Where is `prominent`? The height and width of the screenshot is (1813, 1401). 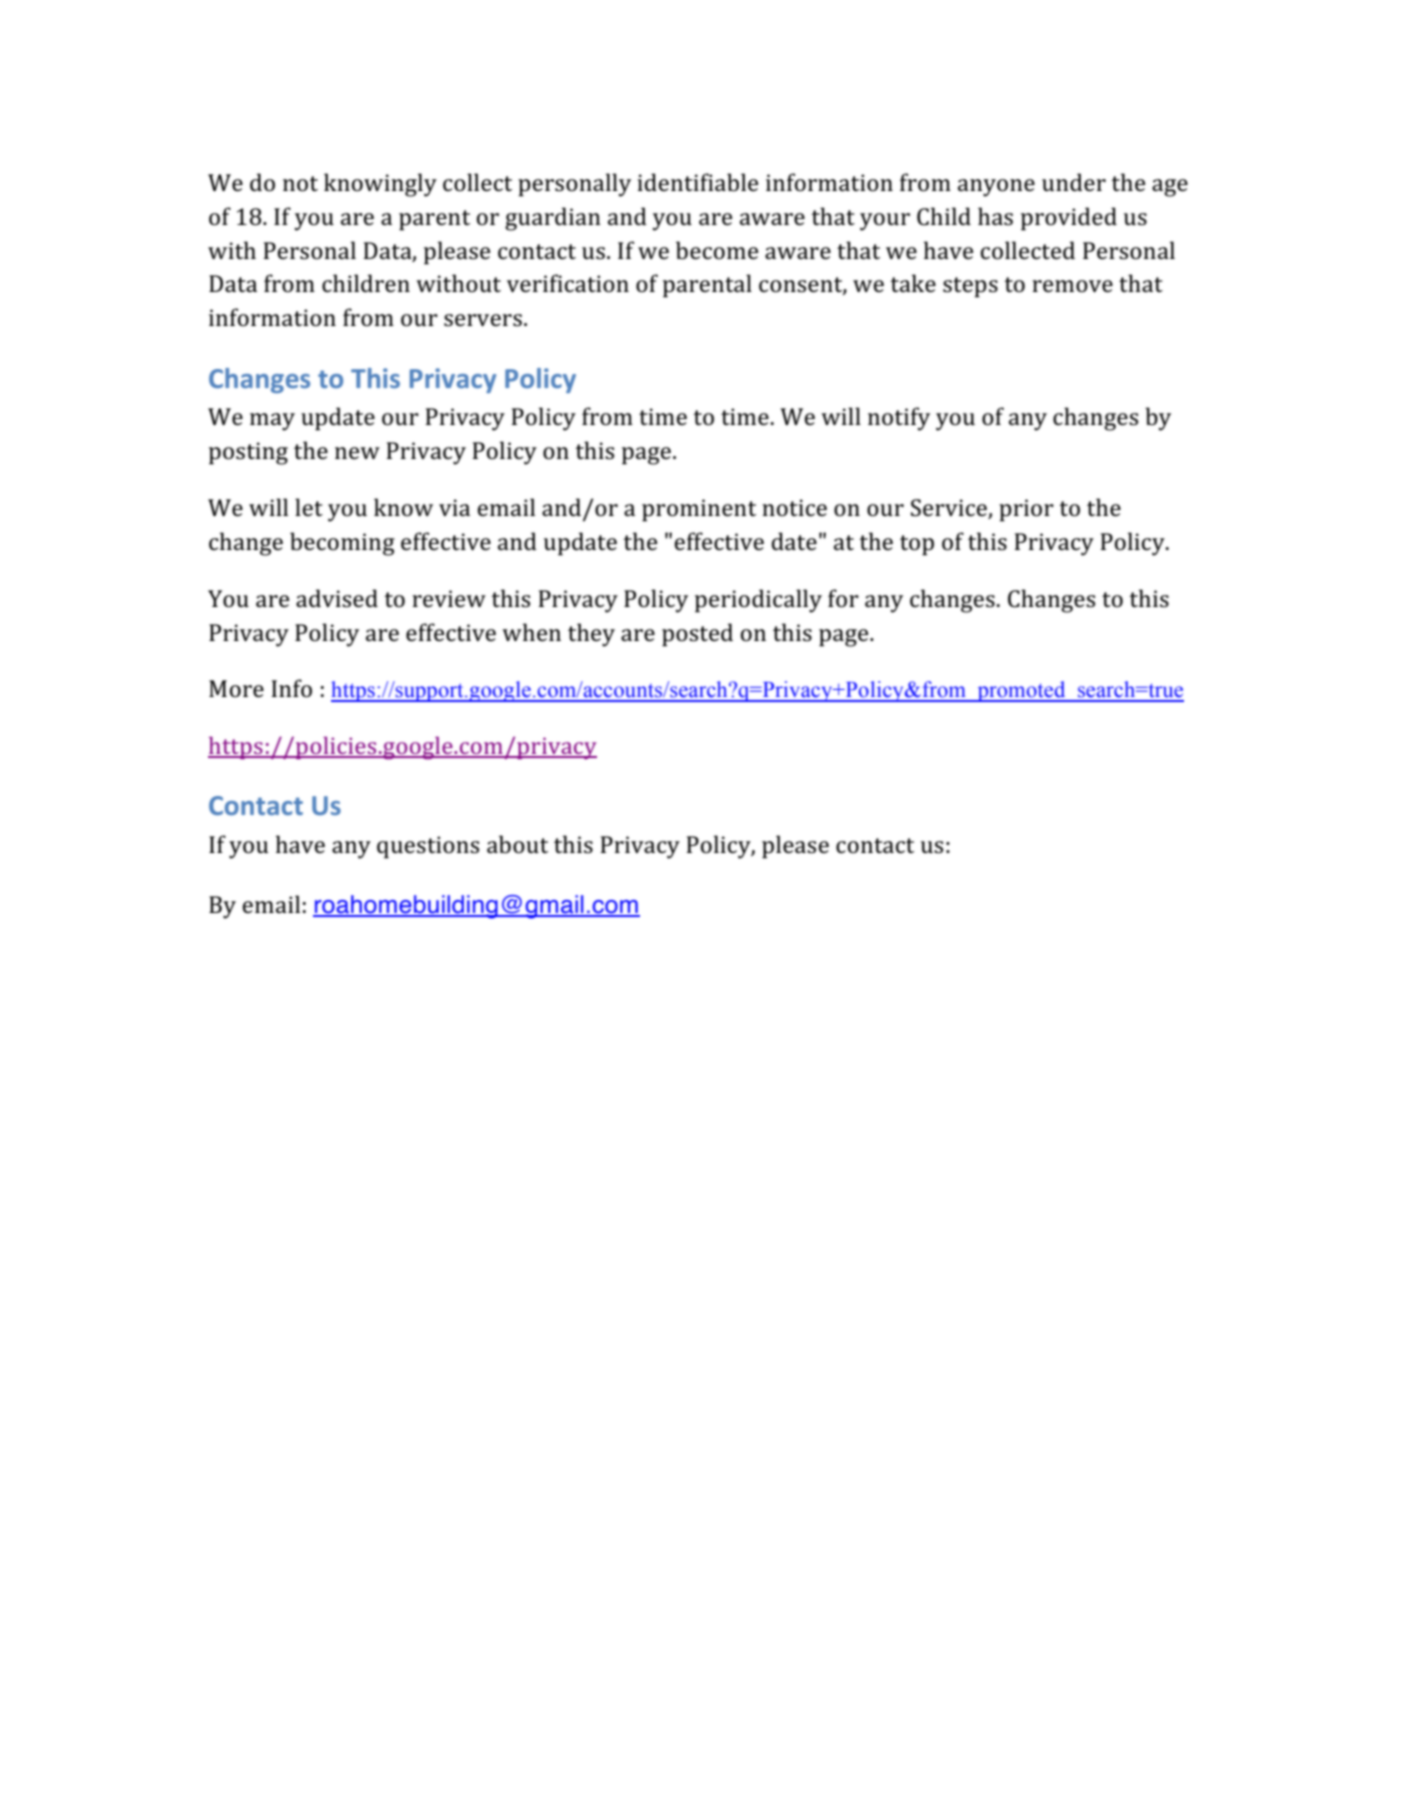
prominent is located at coordinates (699, 510).
